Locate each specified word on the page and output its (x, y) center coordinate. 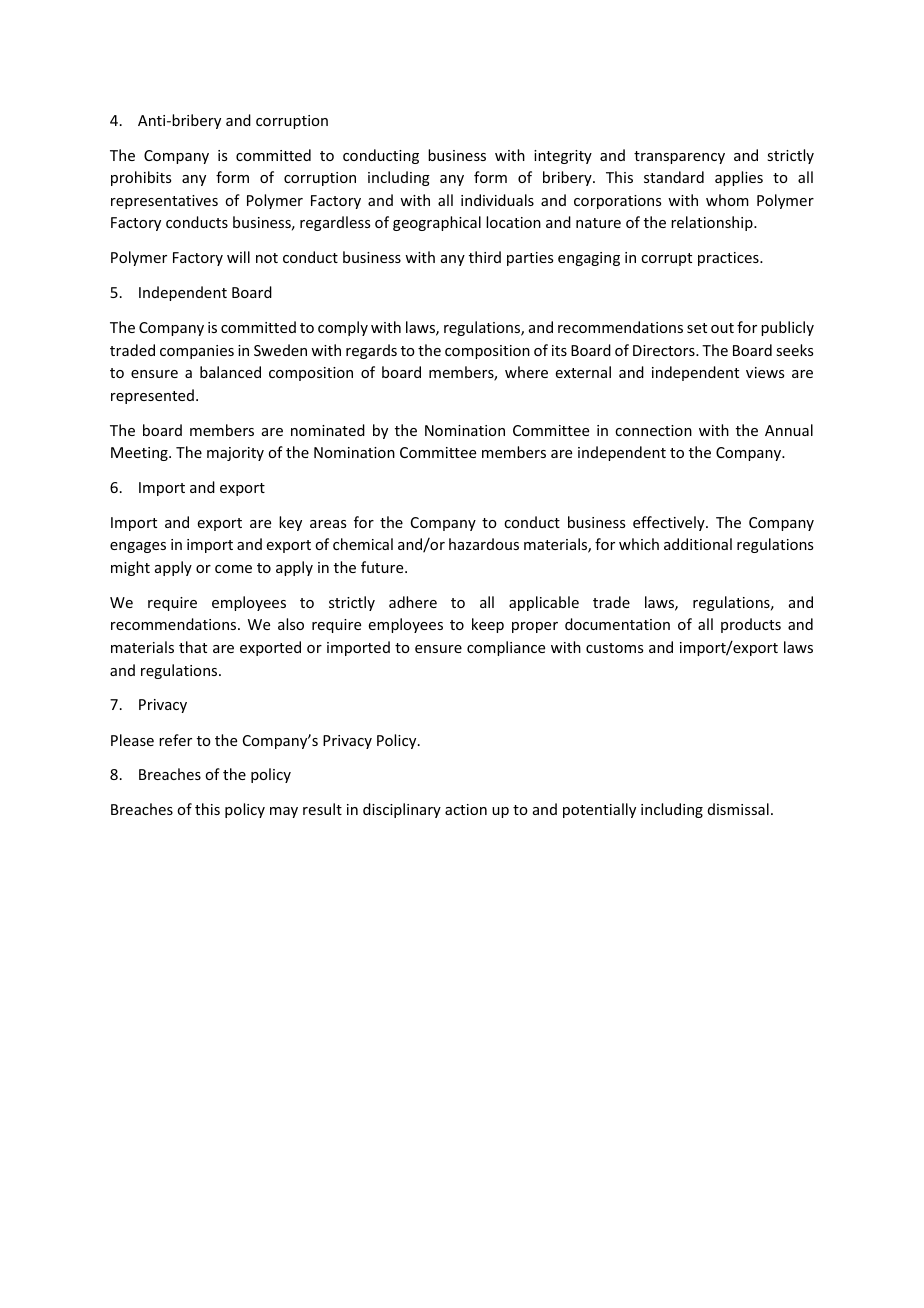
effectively (670, 523)
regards (371, 351)
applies (739, 178)
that (193, 647)
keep (488, 625)
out (722, 328)
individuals (497, 200)
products (751, 625)
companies (197, 352)
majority (235, 454)
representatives (164, 202)
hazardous (484, 544)
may (284, 812)
